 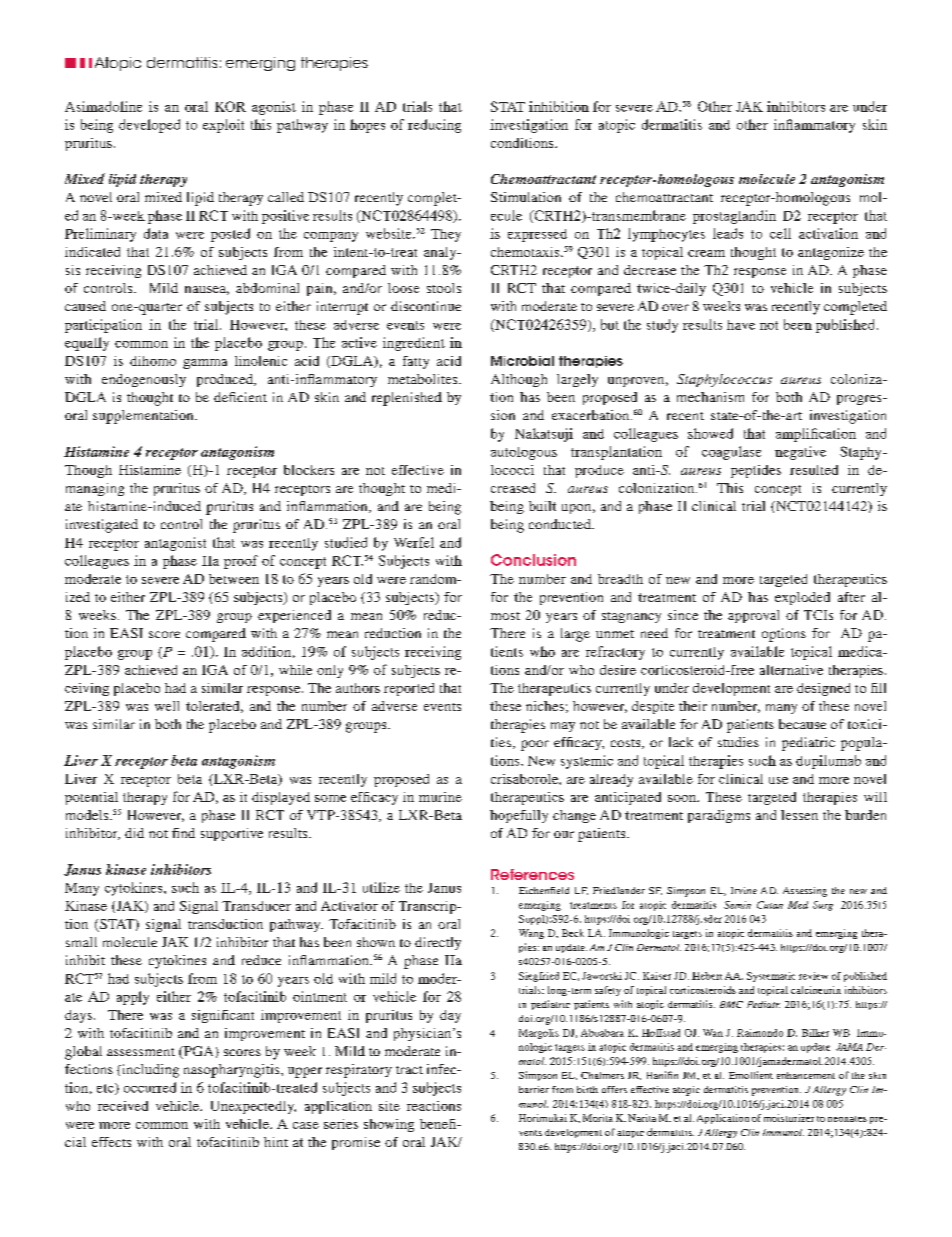 I want to click on between, so click(x=234, y=579).
